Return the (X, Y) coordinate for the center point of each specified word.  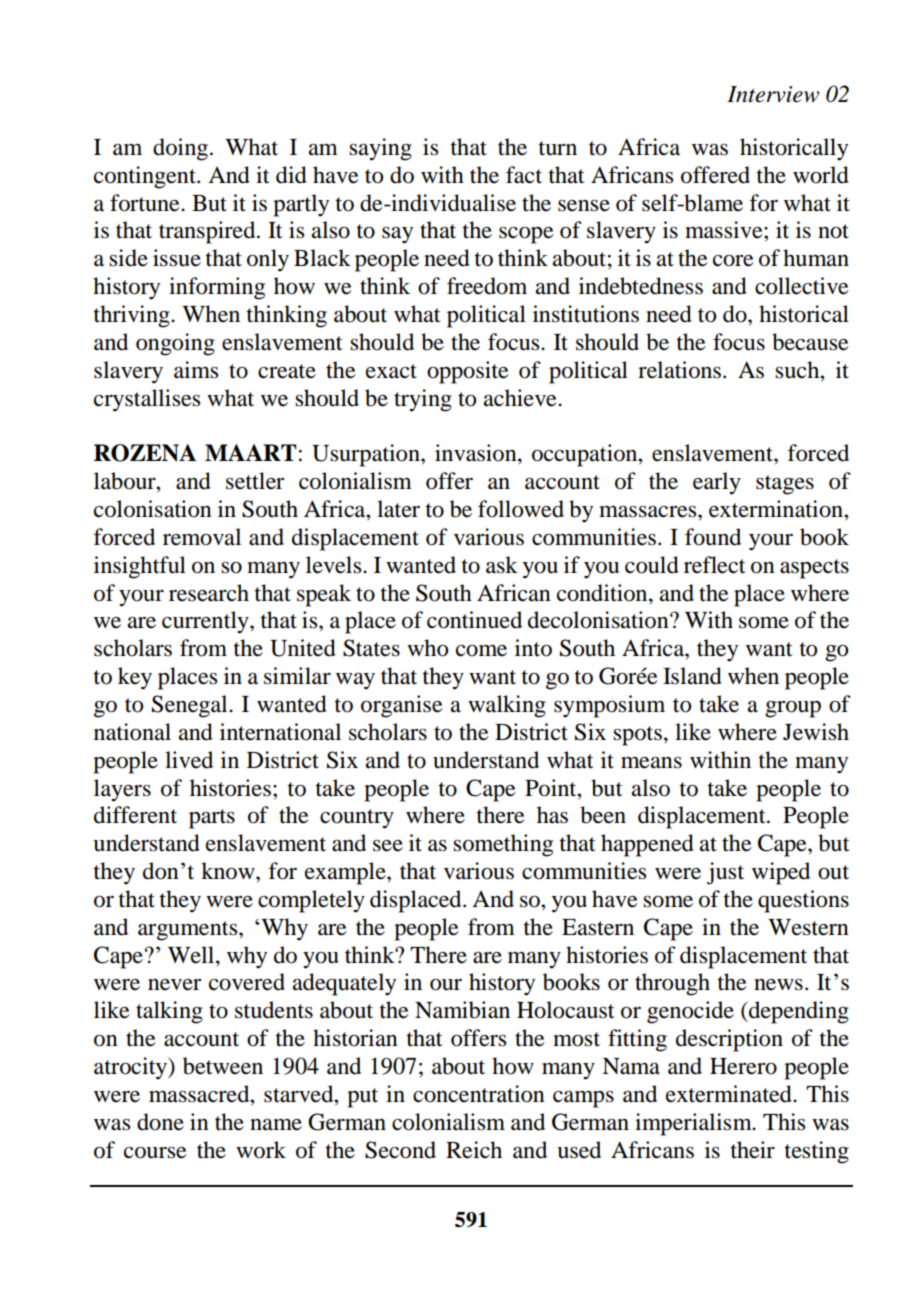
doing (180, 149)
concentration (479, 1094)
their (753, 1150)
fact (524, 175)
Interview (773, 94)
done (160, 1122)
